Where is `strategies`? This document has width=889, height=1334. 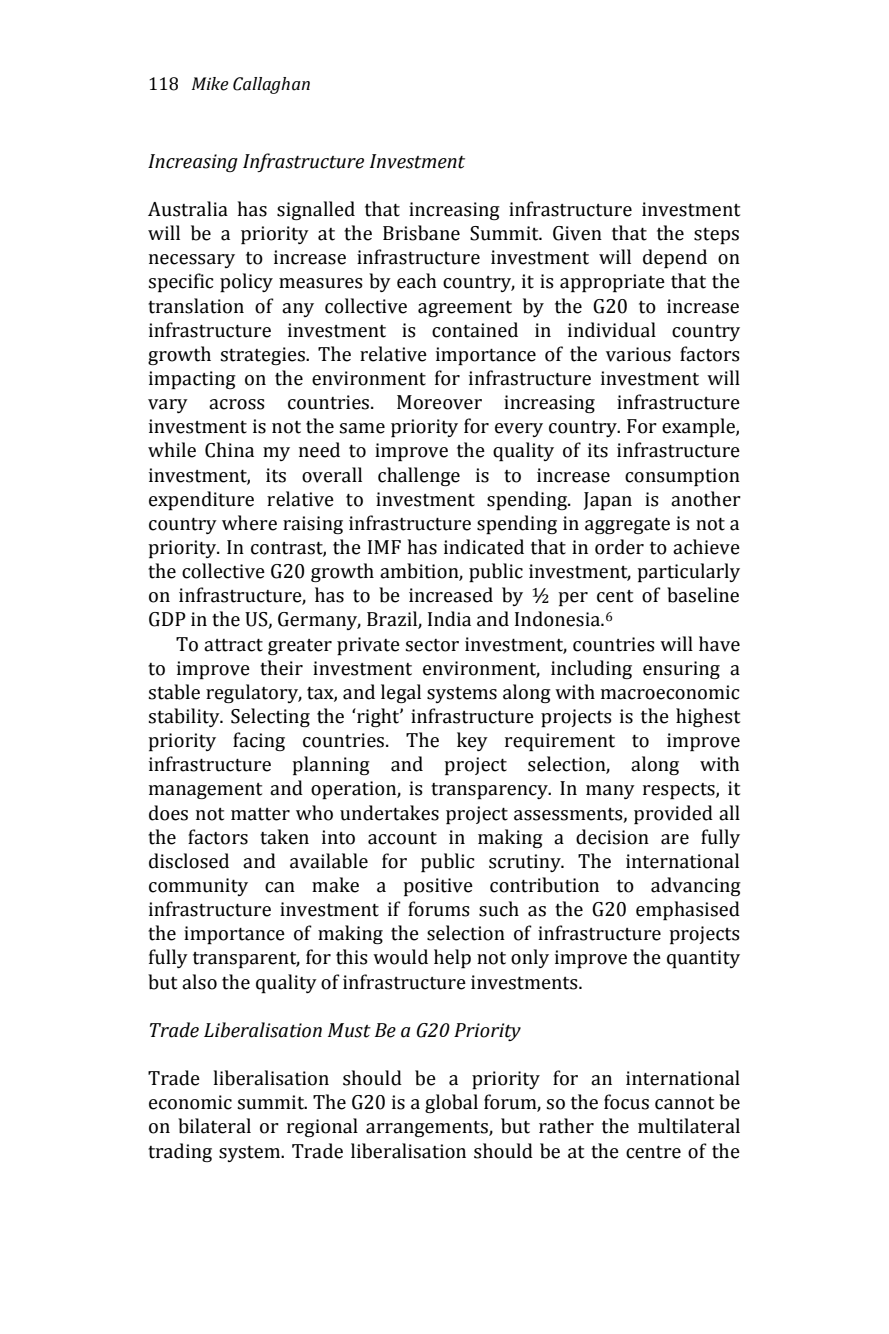 strategies is located at coordinates (264, 356).
